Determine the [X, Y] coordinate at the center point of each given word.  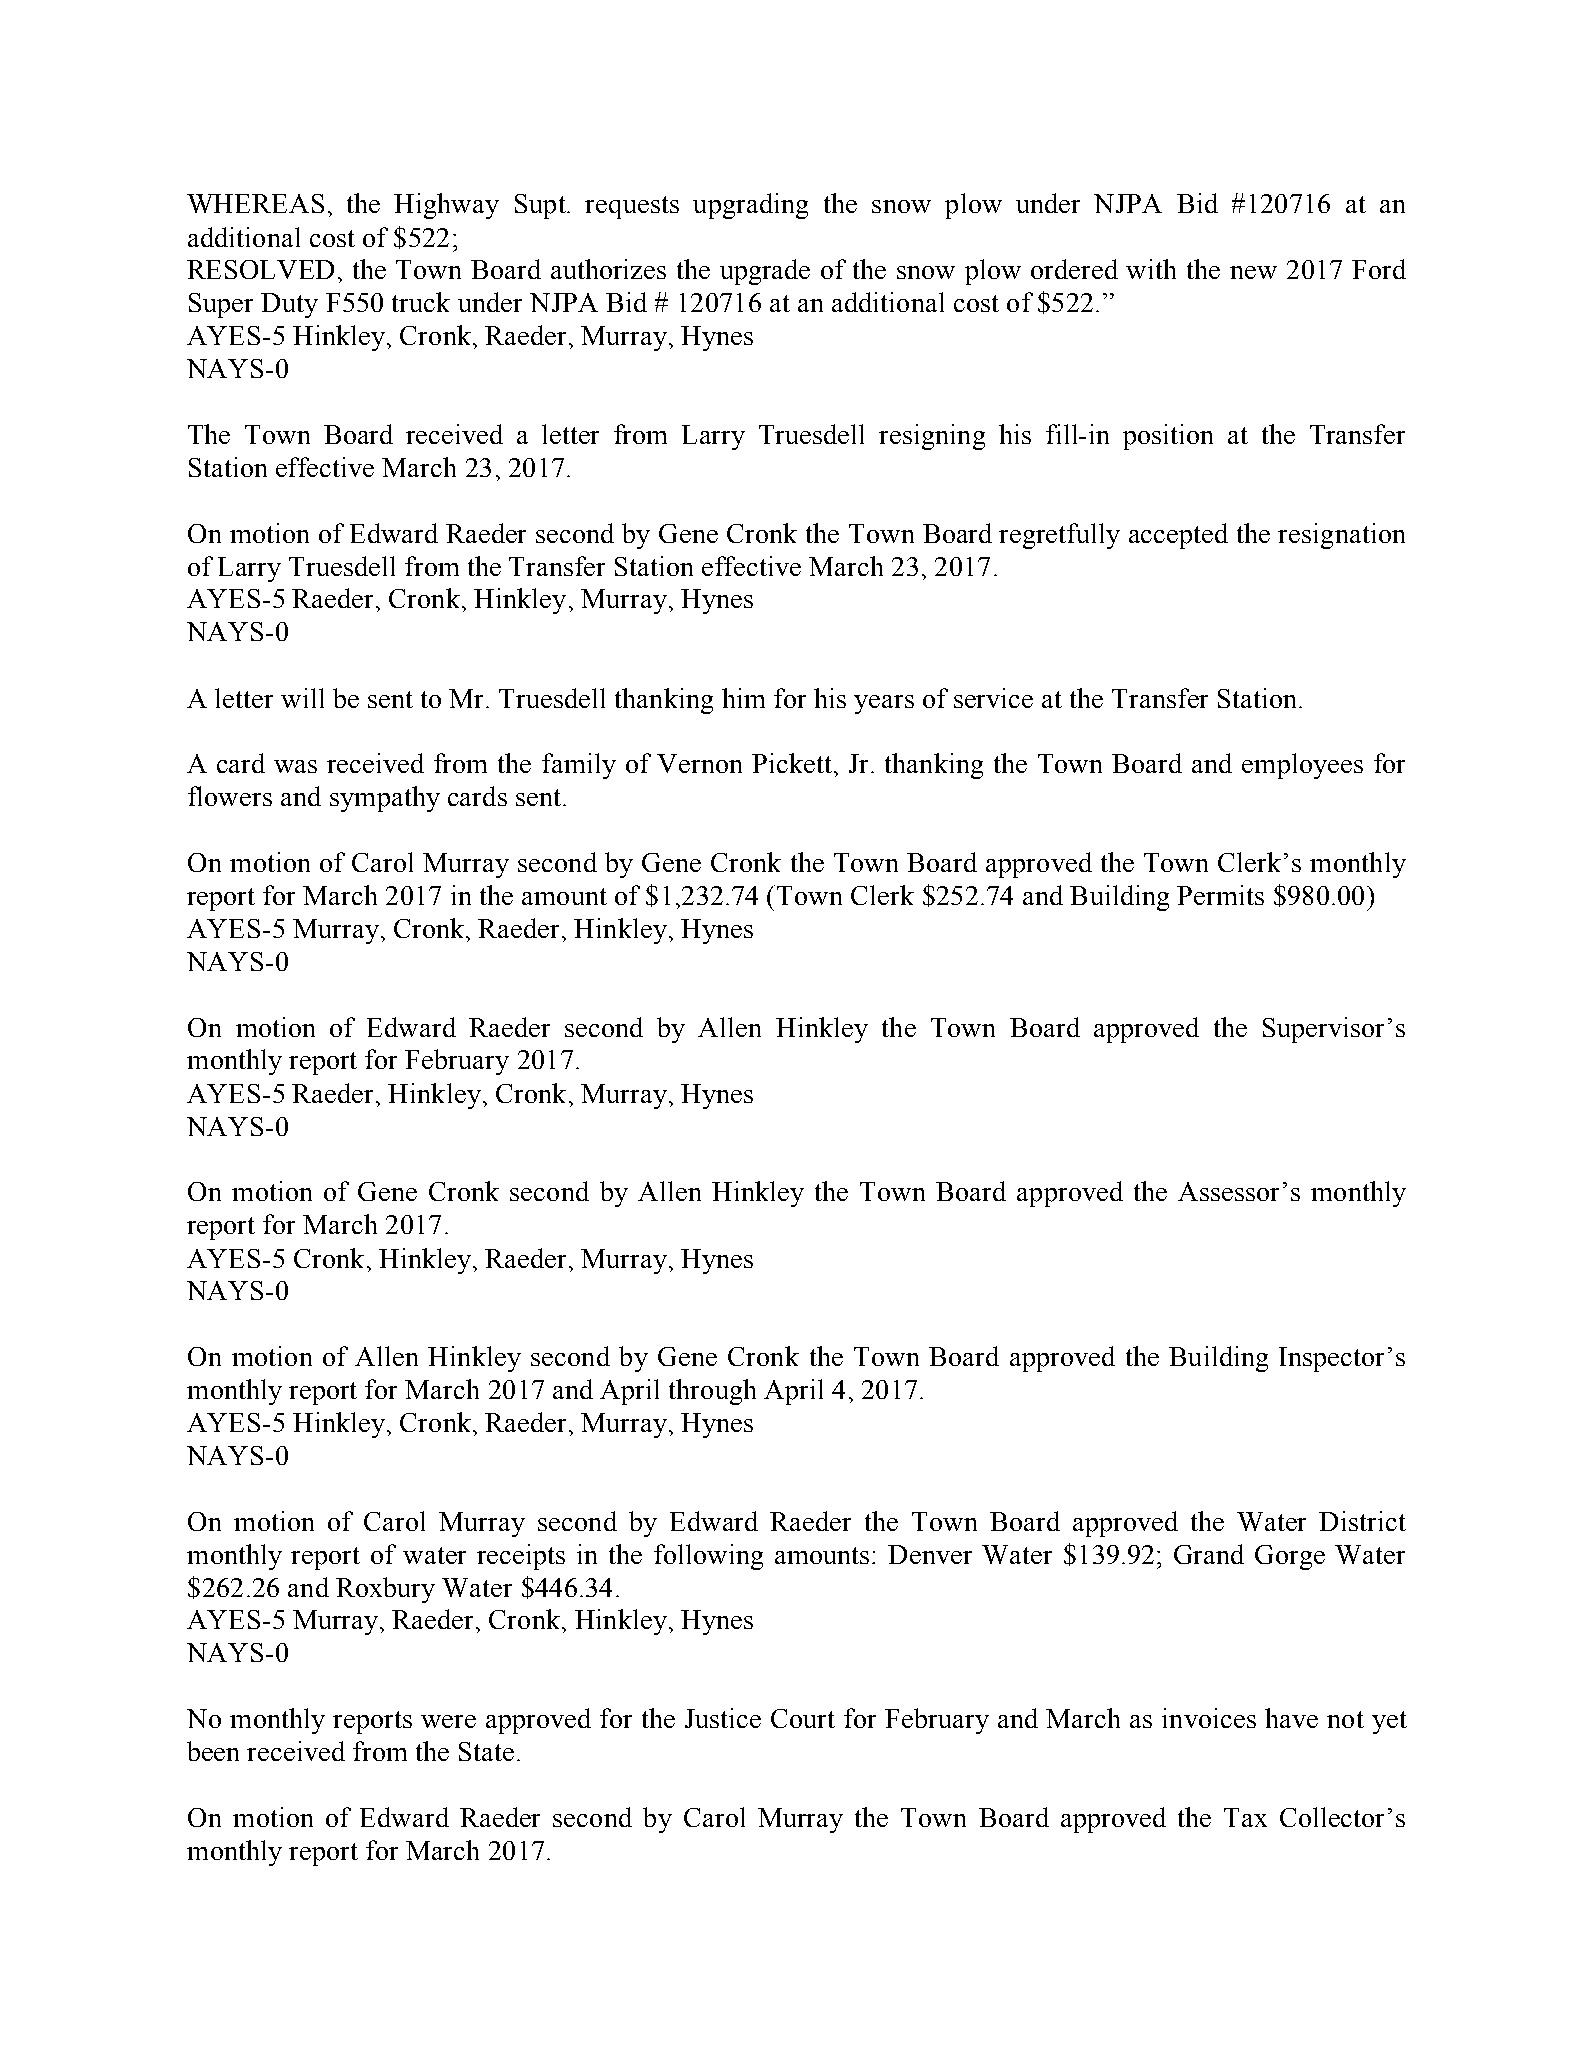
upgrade [765, 272]
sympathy [385, 799]
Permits [1220, 895]
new [1253, 272]
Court [803, 1718]
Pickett [793, 763]
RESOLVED [260, 269]
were [448, 1721]
